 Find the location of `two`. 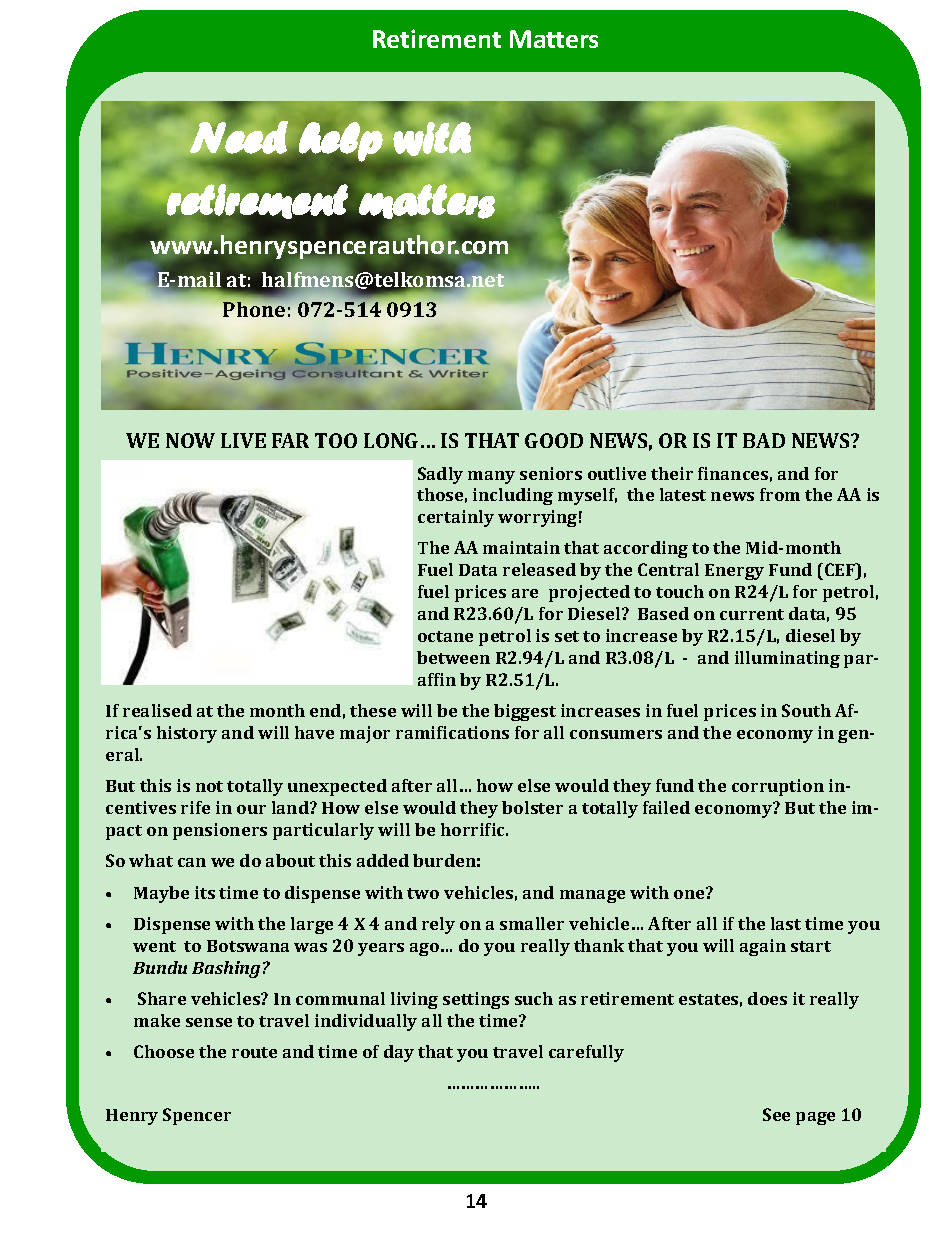

two is located at coordinates (423, 893).
